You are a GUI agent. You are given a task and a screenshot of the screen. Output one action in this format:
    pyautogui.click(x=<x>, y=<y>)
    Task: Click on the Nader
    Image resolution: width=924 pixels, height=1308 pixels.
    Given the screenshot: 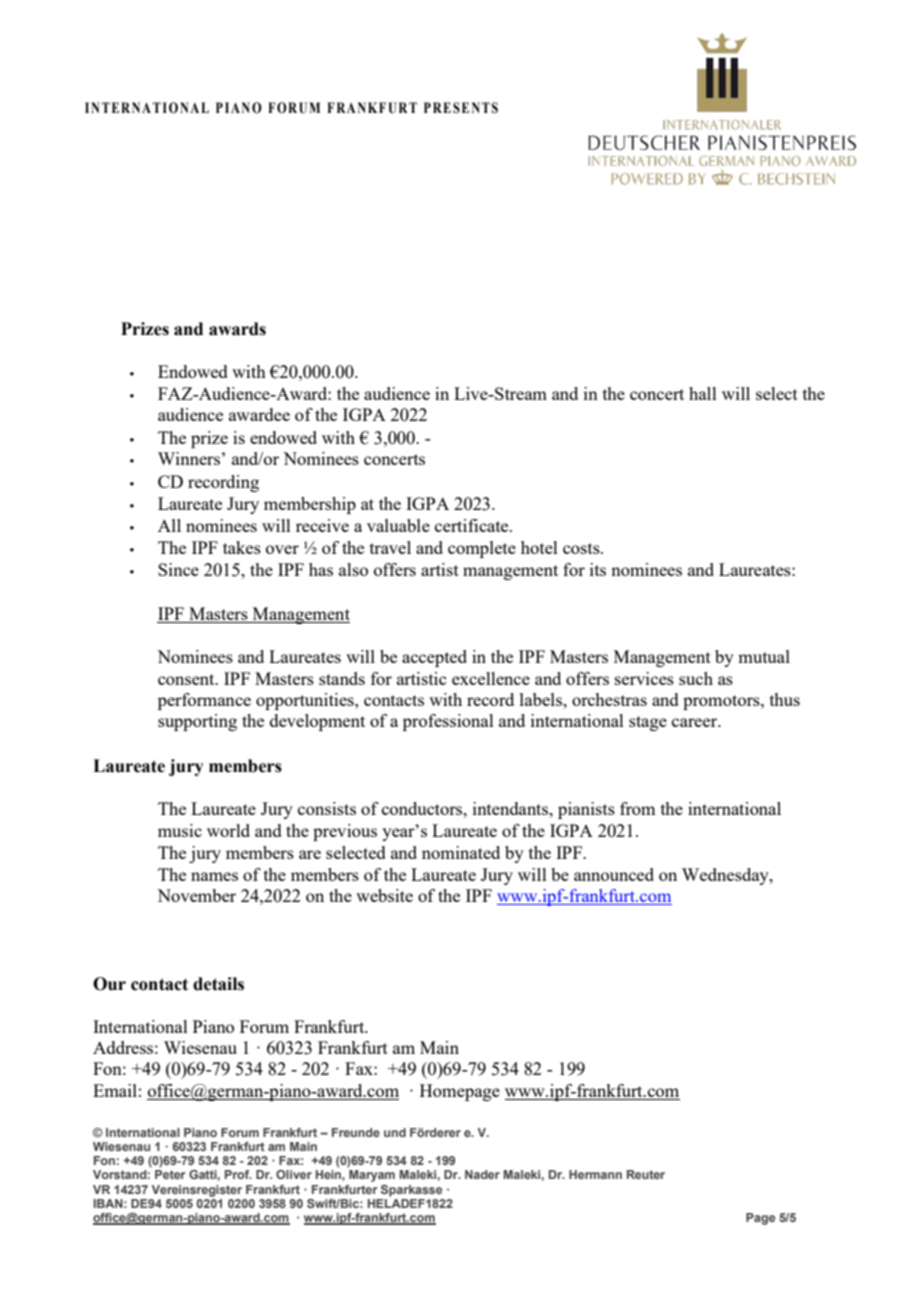 What is the action you would take?
    pyautogui.click(x=482, y=1174)
